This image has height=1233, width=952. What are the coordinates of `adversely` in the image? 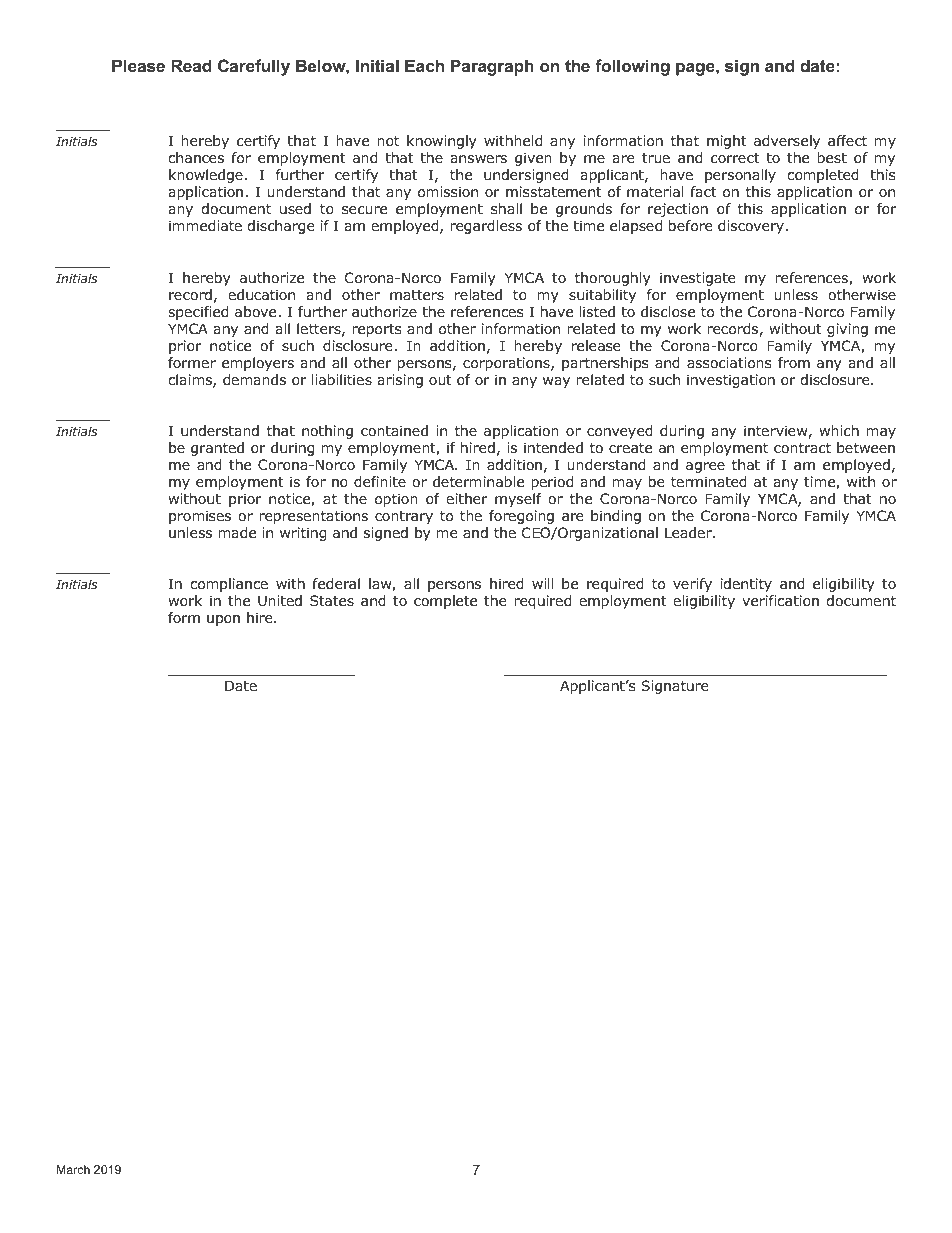 It's located at (787, 142).
